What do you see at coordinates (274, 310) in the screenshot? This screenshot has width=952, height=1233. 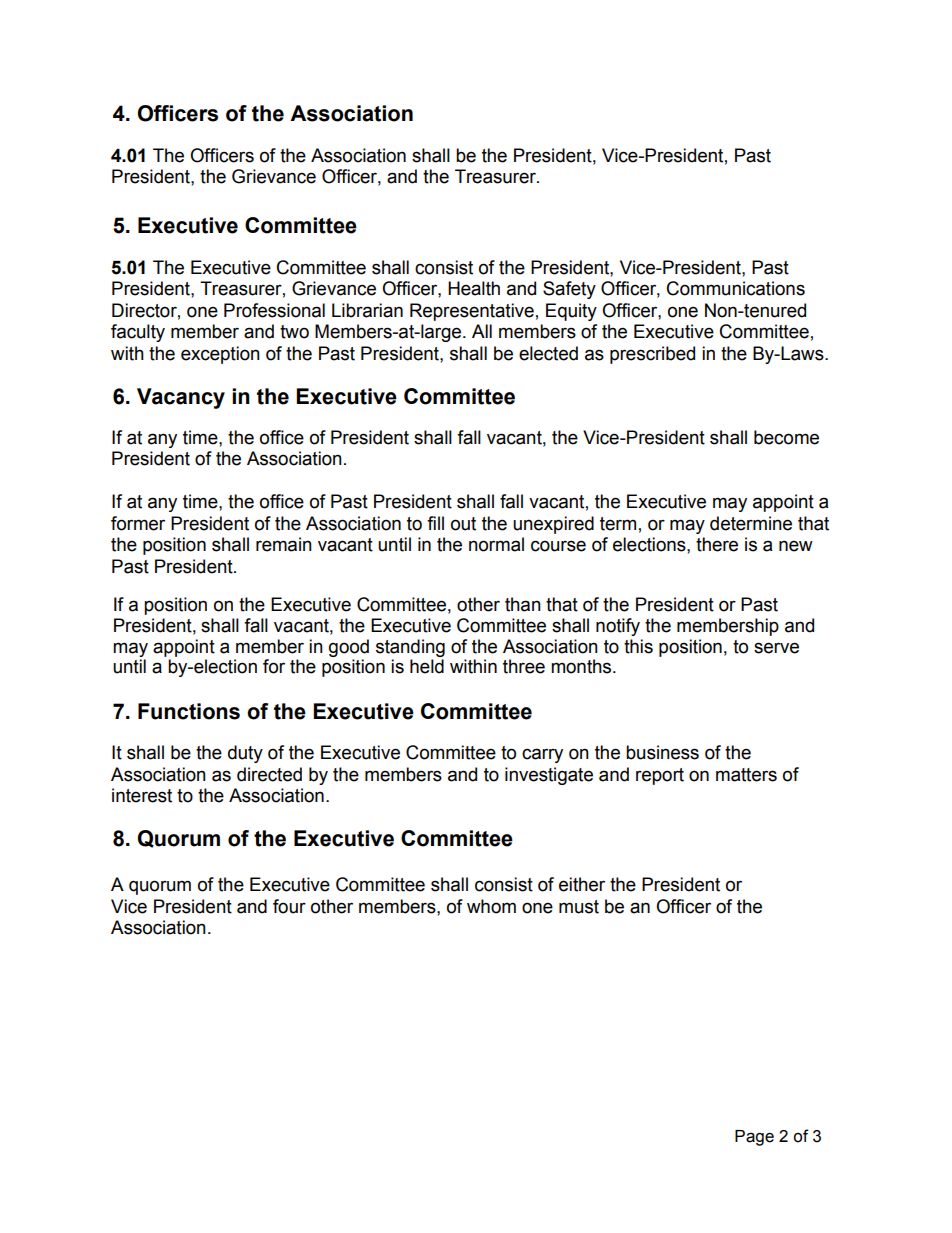 I see `Professional` at bounding box center [274, 310].
